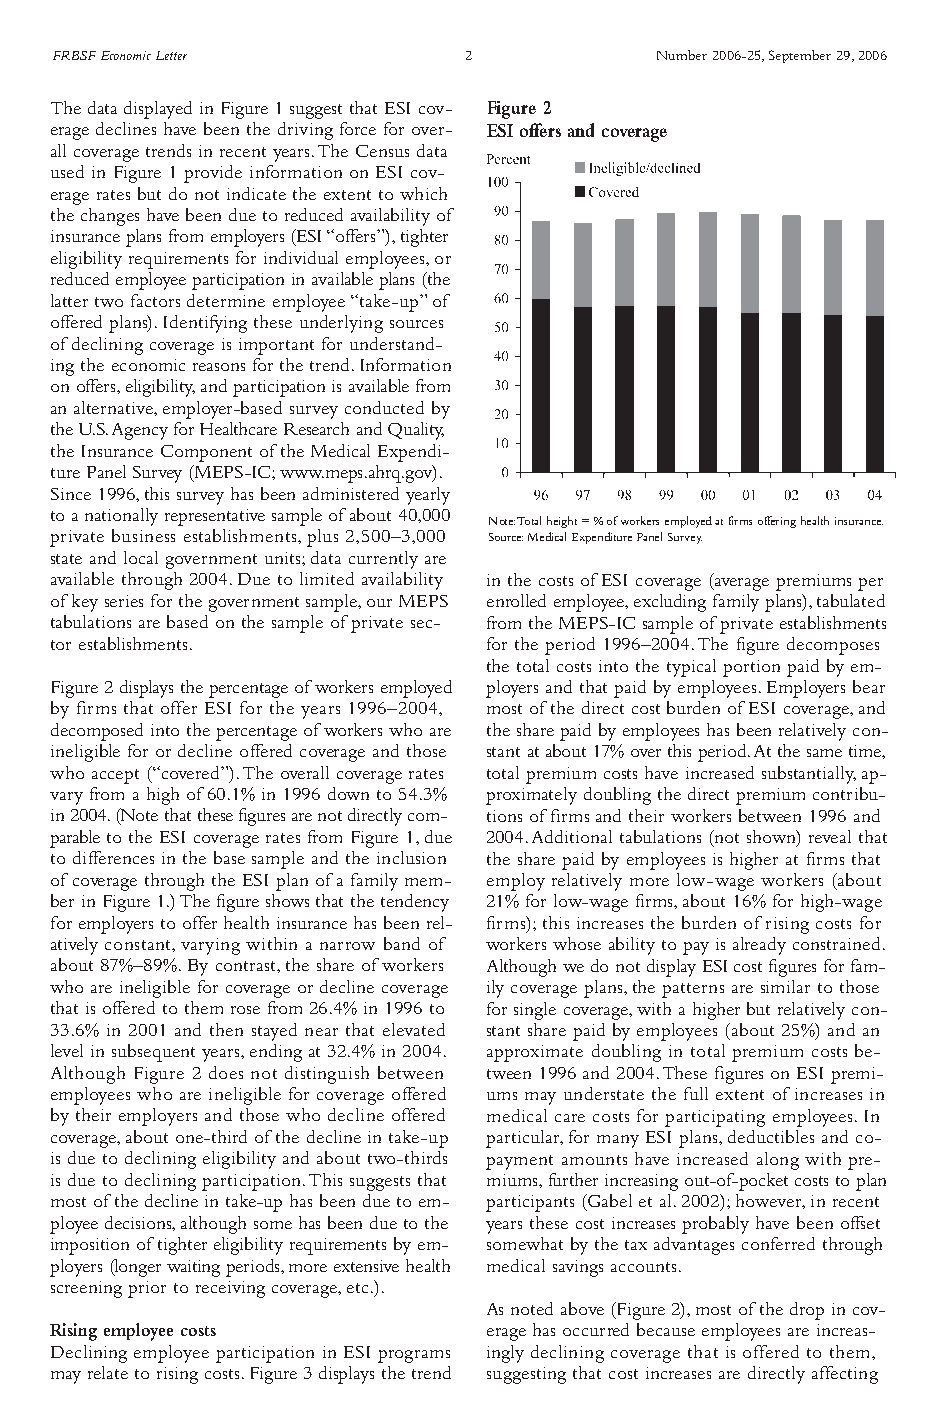 This document has width=939, height=1409. I want to click on decomposed, so click(97, 732).
